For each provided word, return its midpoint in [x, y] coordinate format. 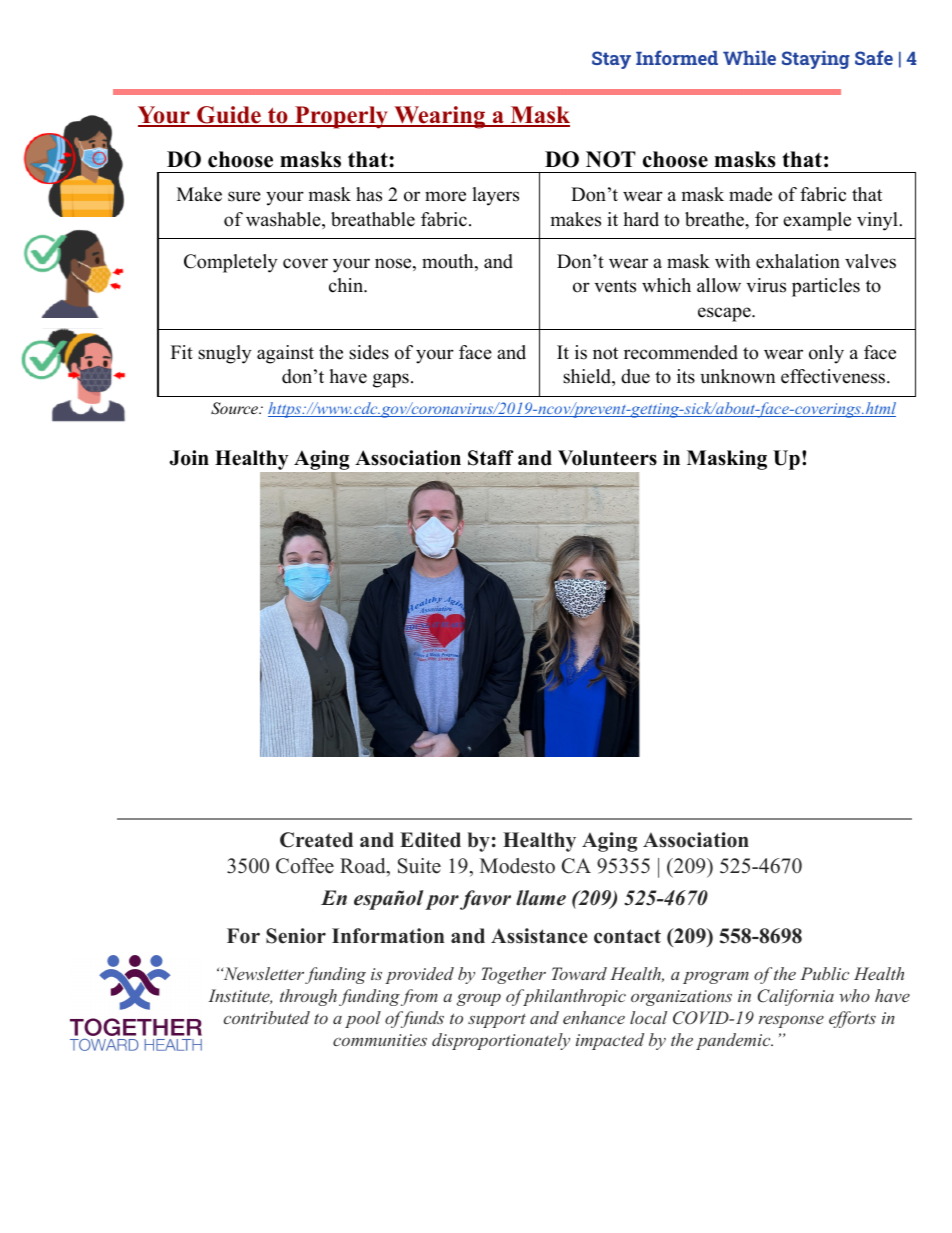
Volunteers [607, 458]
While [749, 58]
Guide [229, 116]
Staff [491, 458]
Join [189, 458]
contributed [267, 1017]
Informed [677, 57]
